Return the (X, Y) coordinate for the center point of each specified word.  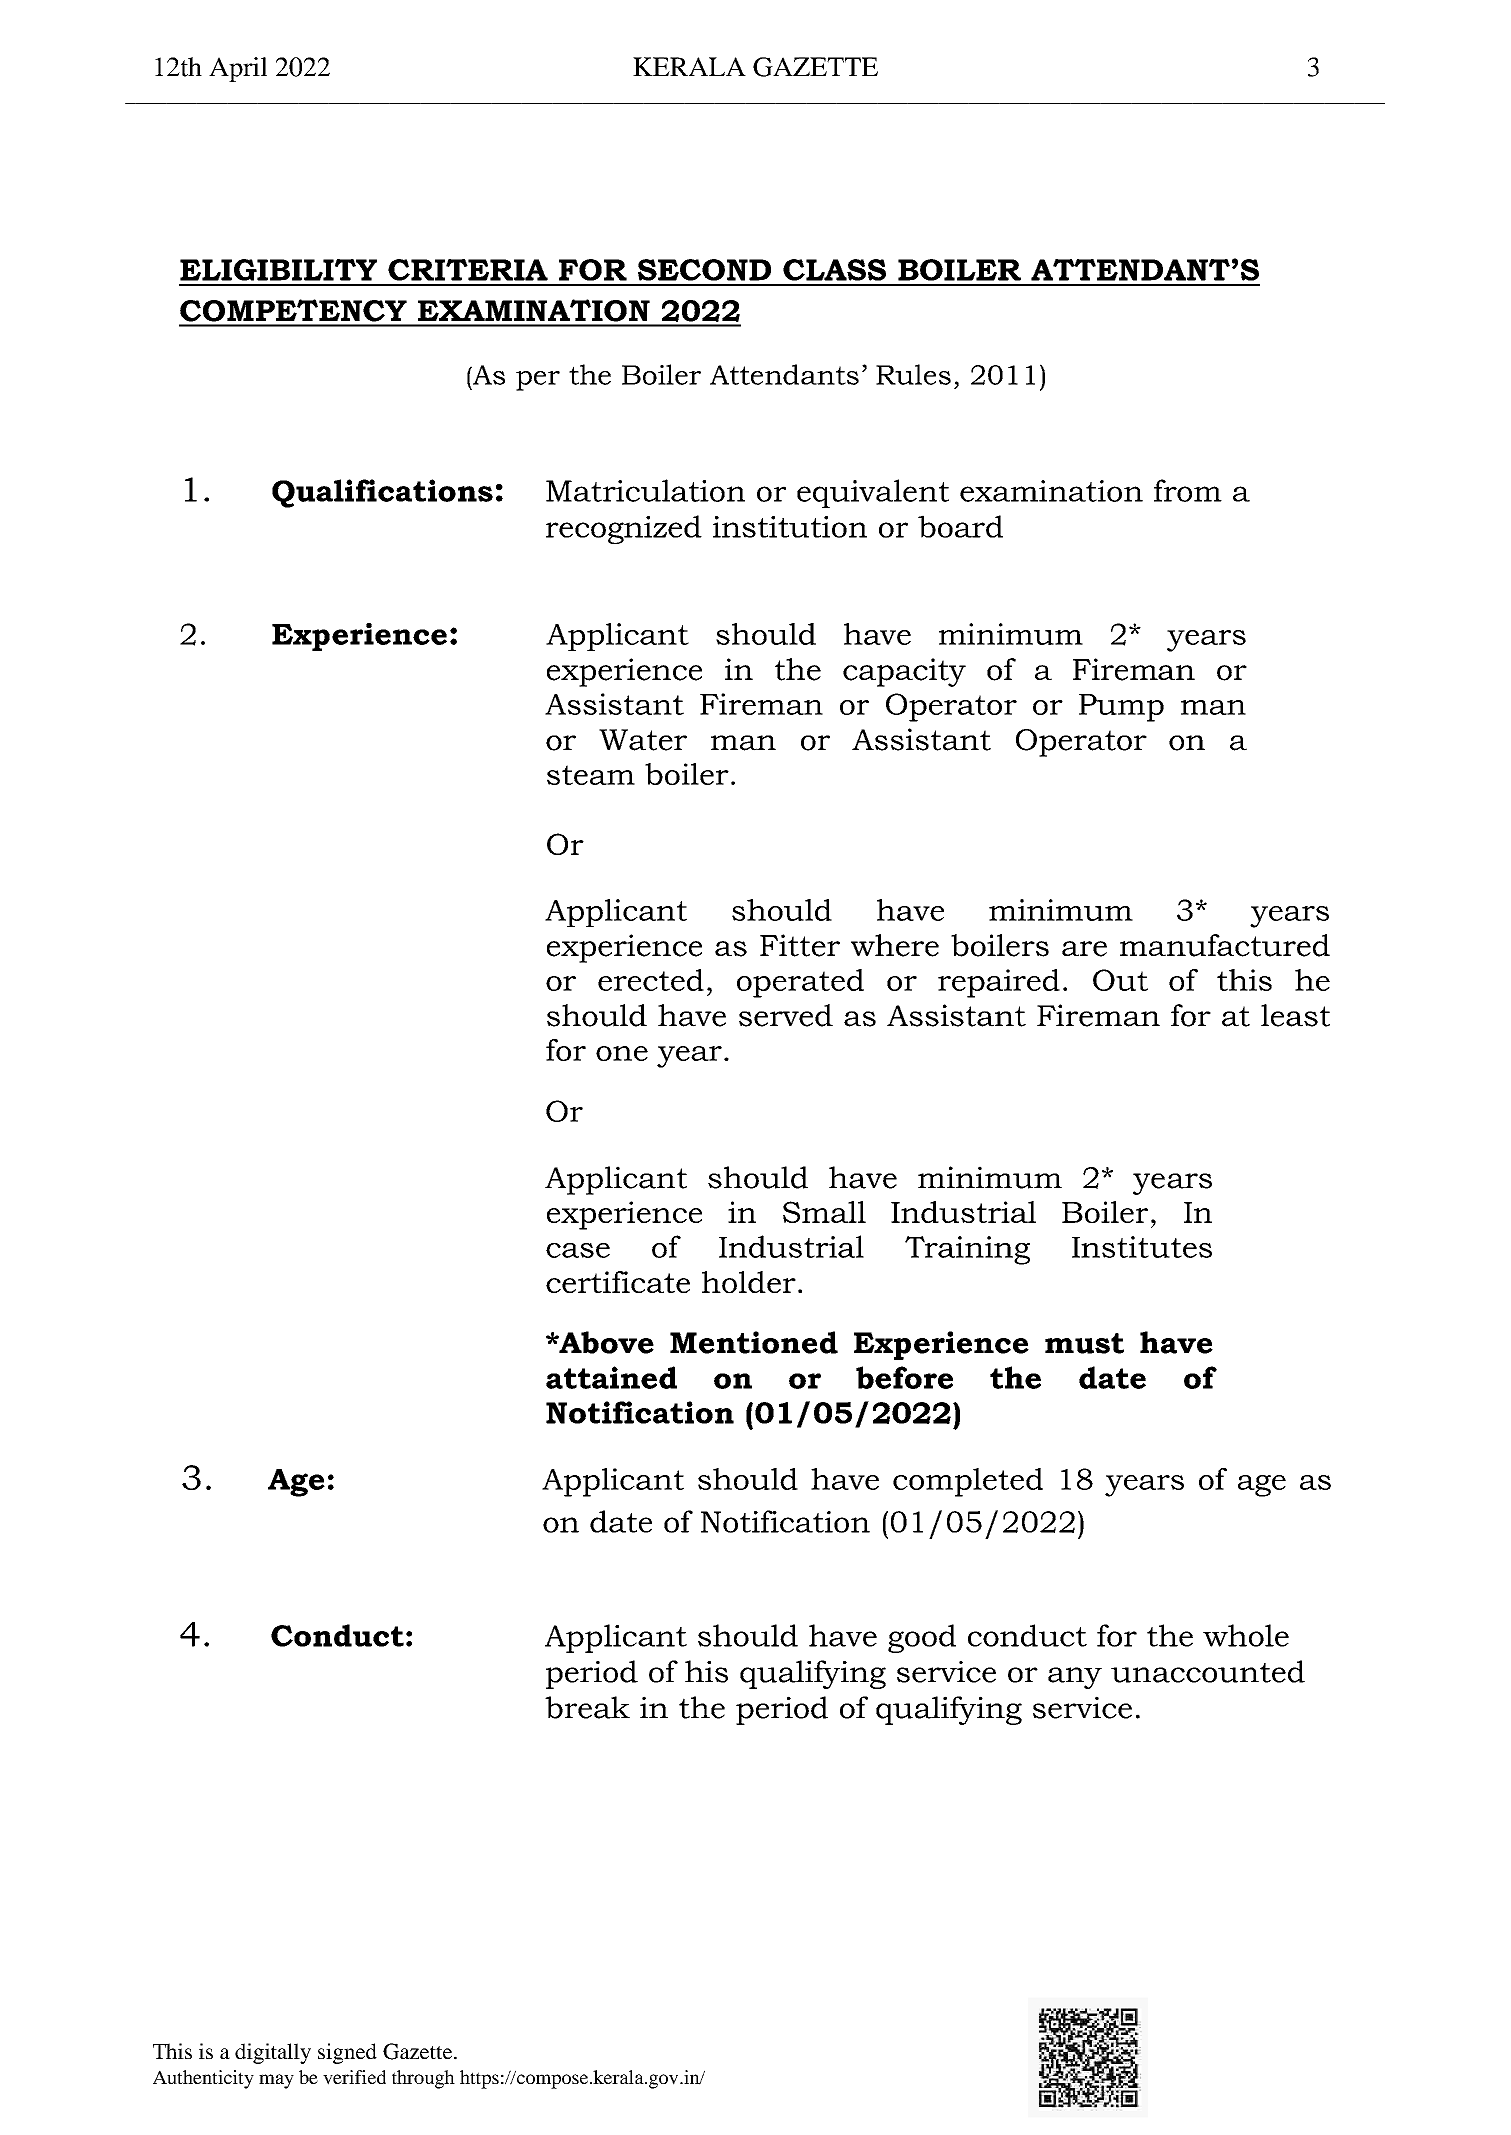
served (786, 1015)
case (578, 1250)
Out (1120, 980)
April (238, 69)
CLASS (834, 270)
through (423, 2079)
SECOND (704, 270)
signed (347, 2053)
